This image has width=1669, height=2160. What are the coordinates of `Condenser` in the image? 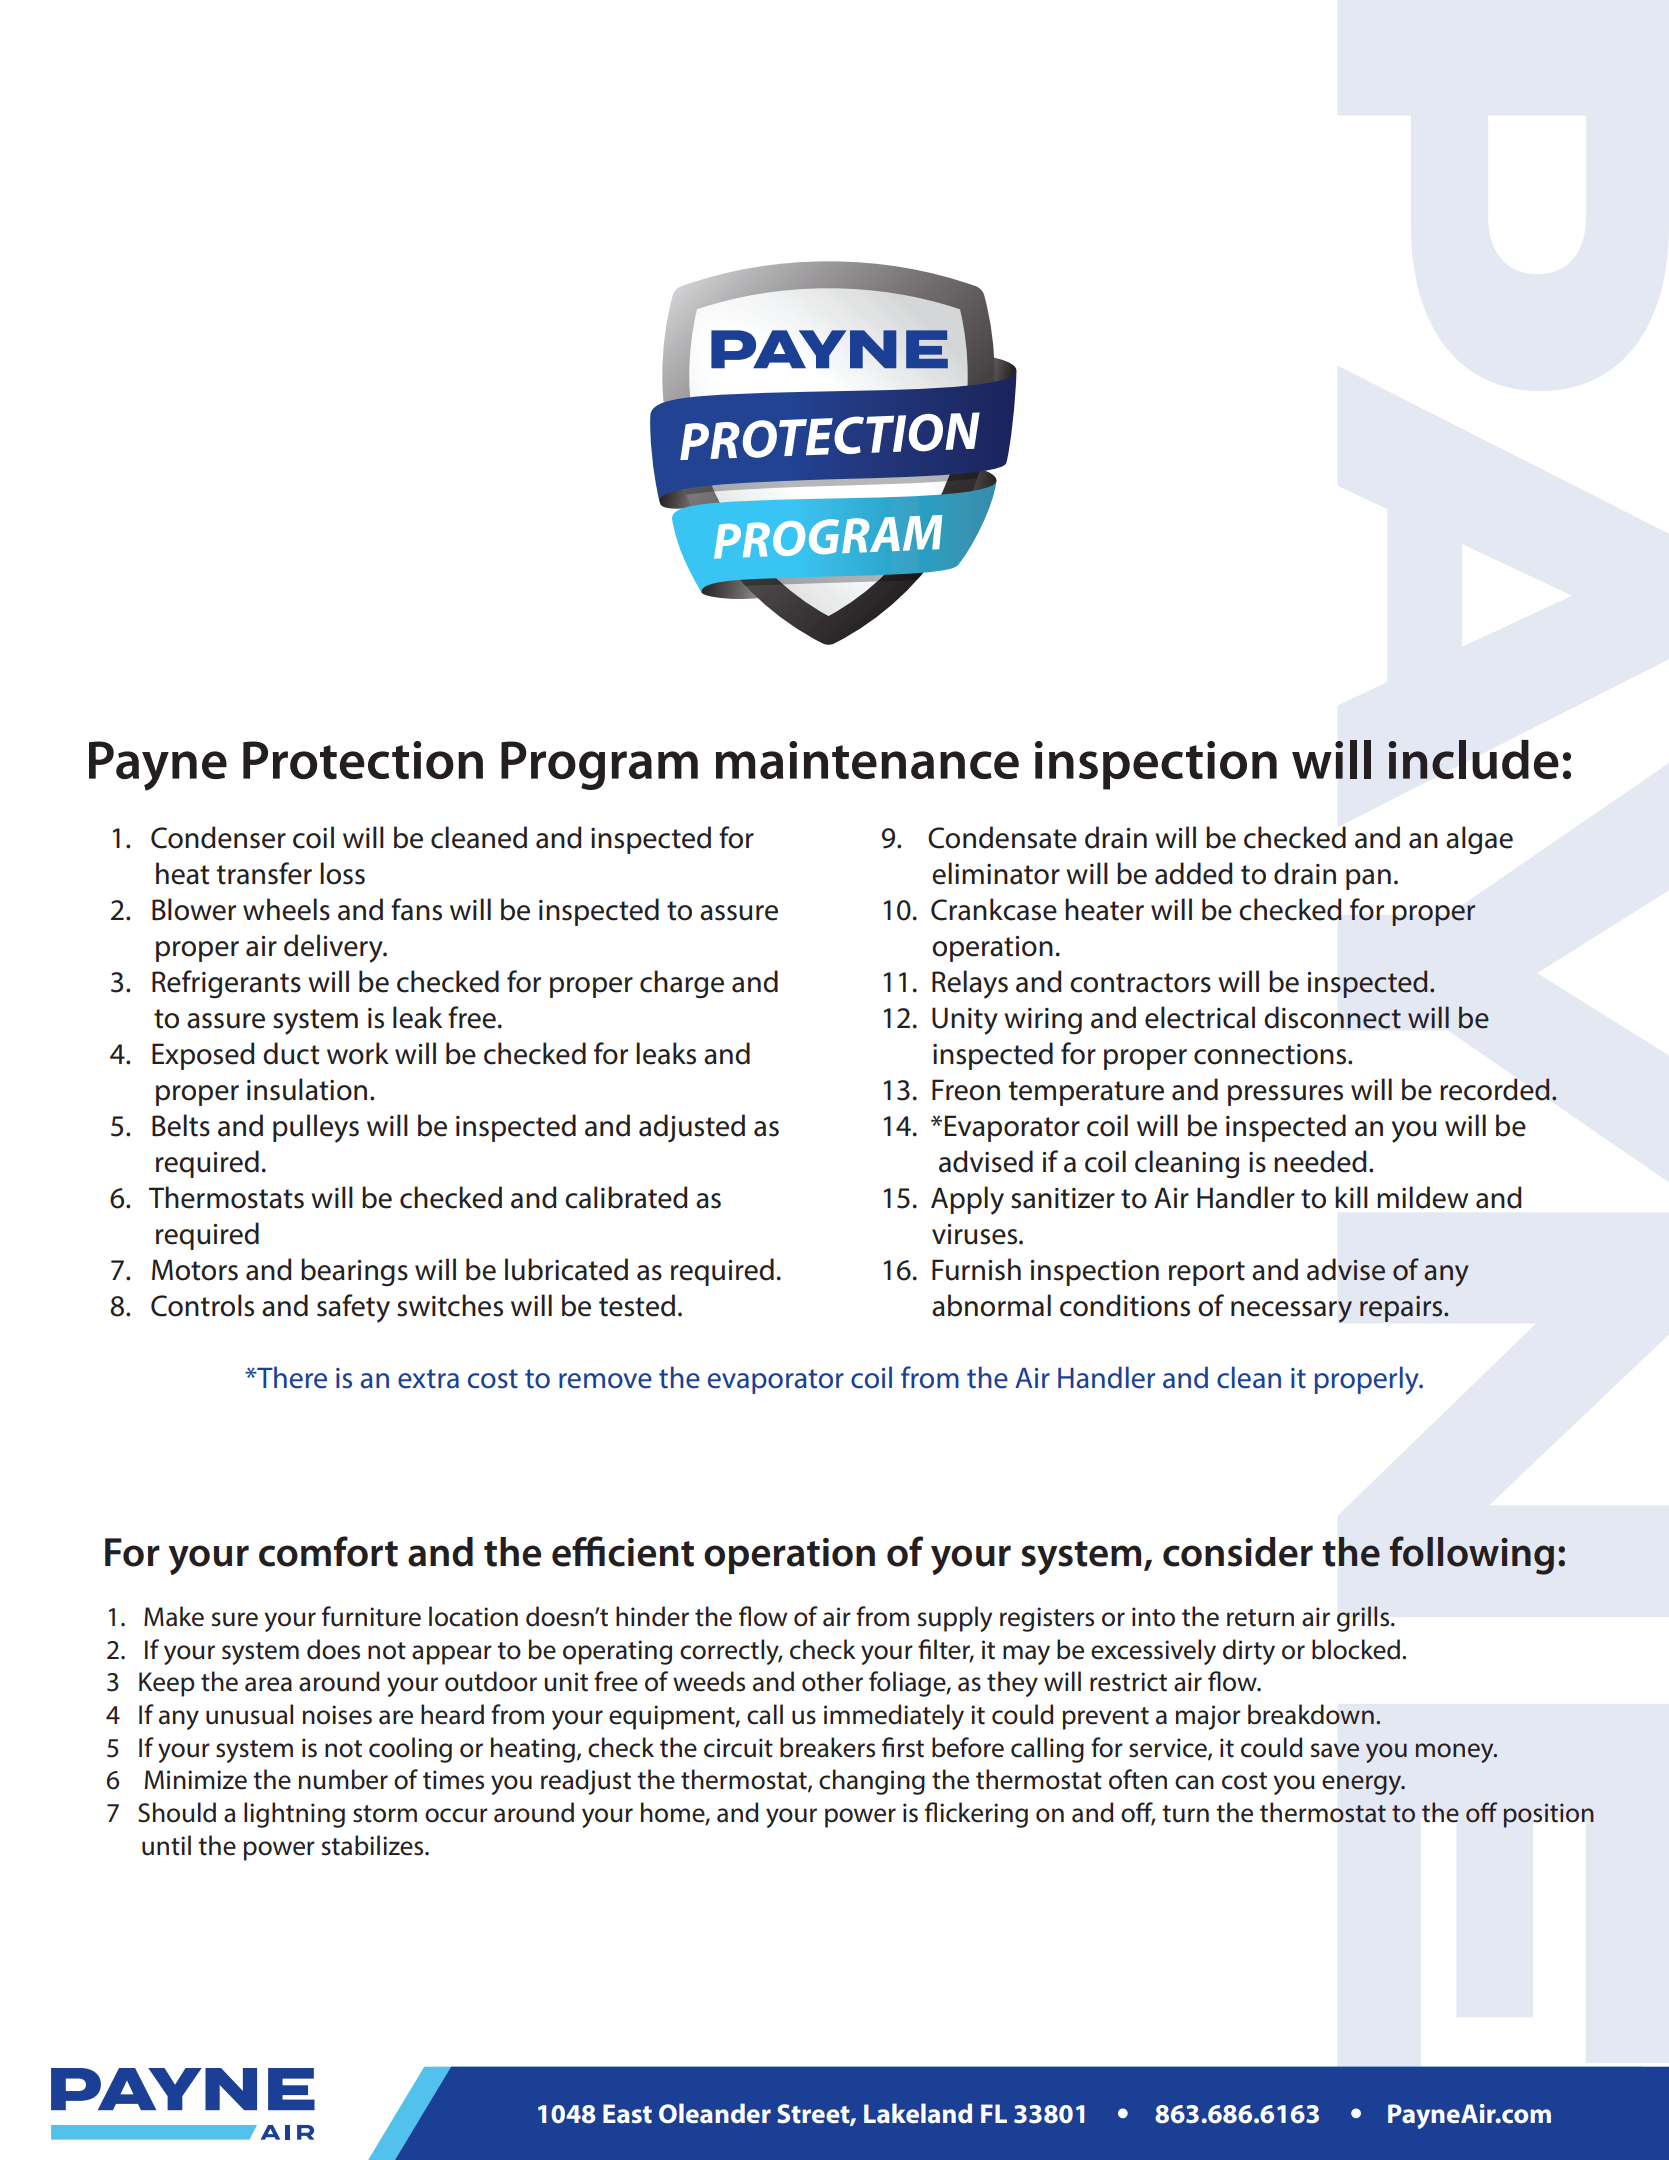 It's located at (218, 837).
